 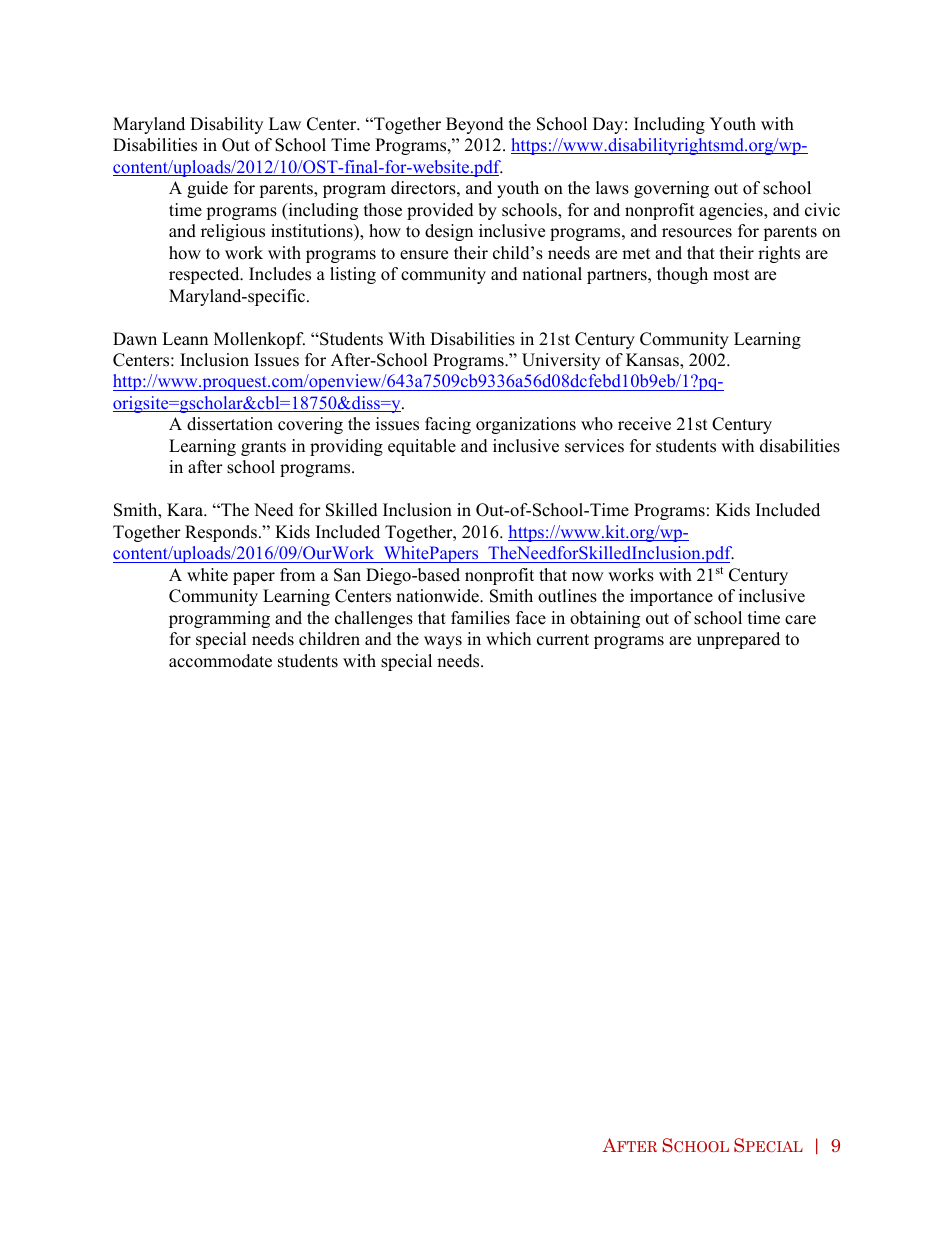 What do you see at coordinates (653, 361) in the screenshot?
I see `Kansas` at bounding box center [653, 361].
